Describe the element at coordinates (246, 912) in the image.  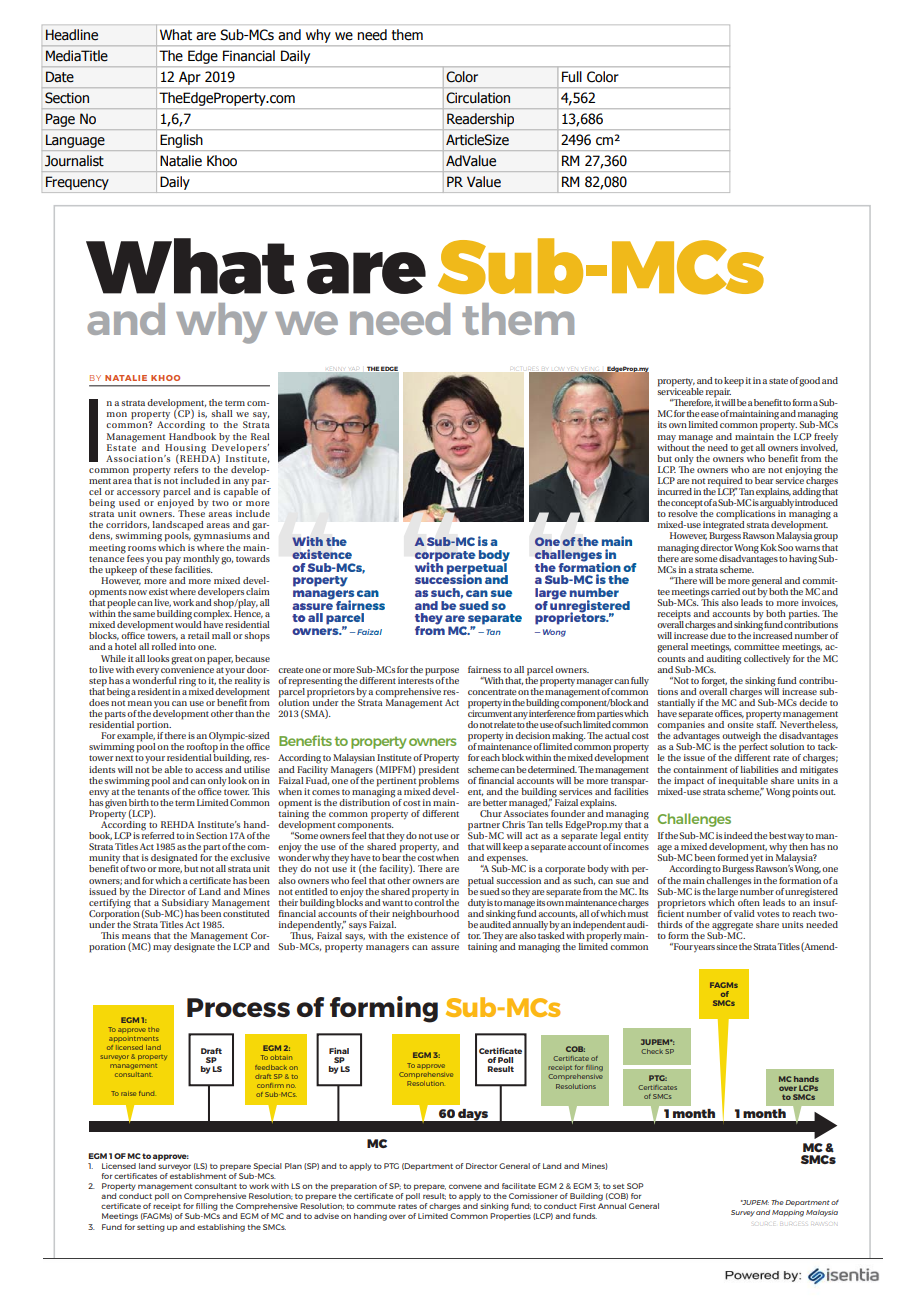
I see `constituted` at that location.
